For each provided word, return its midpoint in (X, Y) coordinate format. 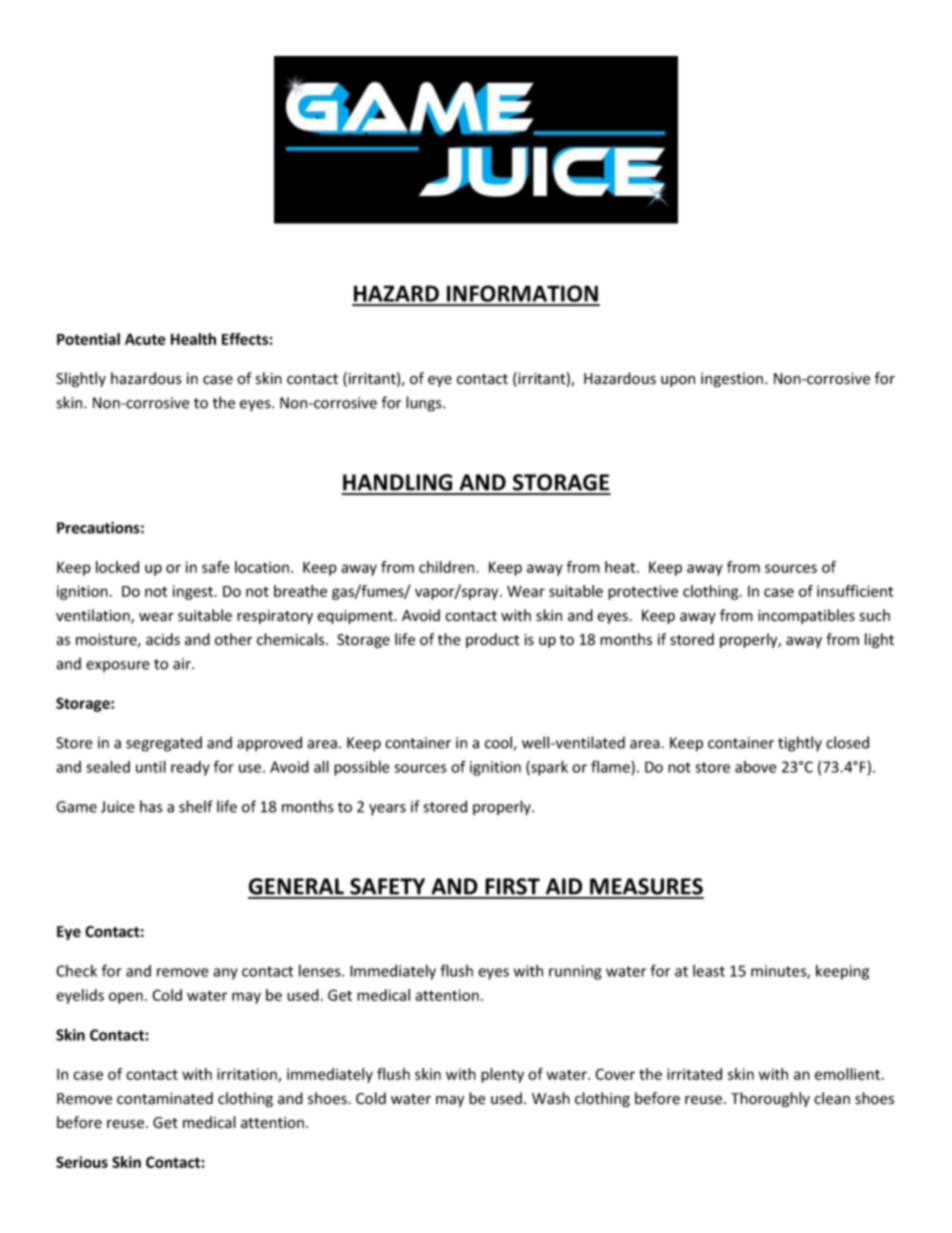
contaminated (165, 1098)
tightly (800, 744)
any (225, 974)
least (709, 971)
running (575, 972)
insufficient (855, 591)
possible (362, 768)
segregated (164, 744)
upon (678, 381)
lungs (425, 404)
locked (117, 567)
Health (193, 339)
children (448, 567)
